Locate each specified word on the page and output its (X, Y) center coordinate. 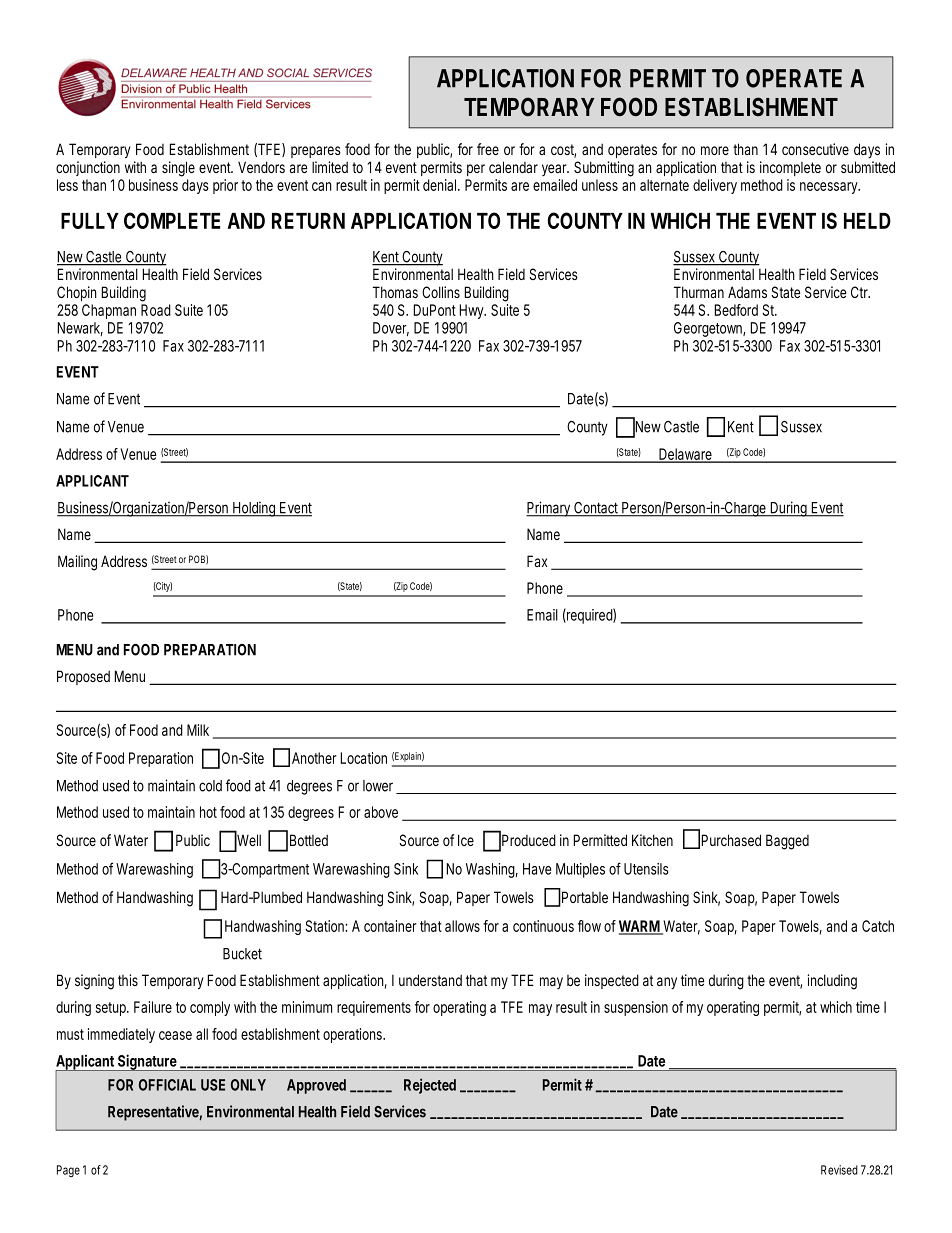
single (178, 169)
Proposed (83, 677)
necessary (829, 188)
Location (364, 758)
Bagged (787, 842)
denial (441, 185)
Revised (839, 1170)
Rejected (430, 1086)
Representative (153, 1113)
